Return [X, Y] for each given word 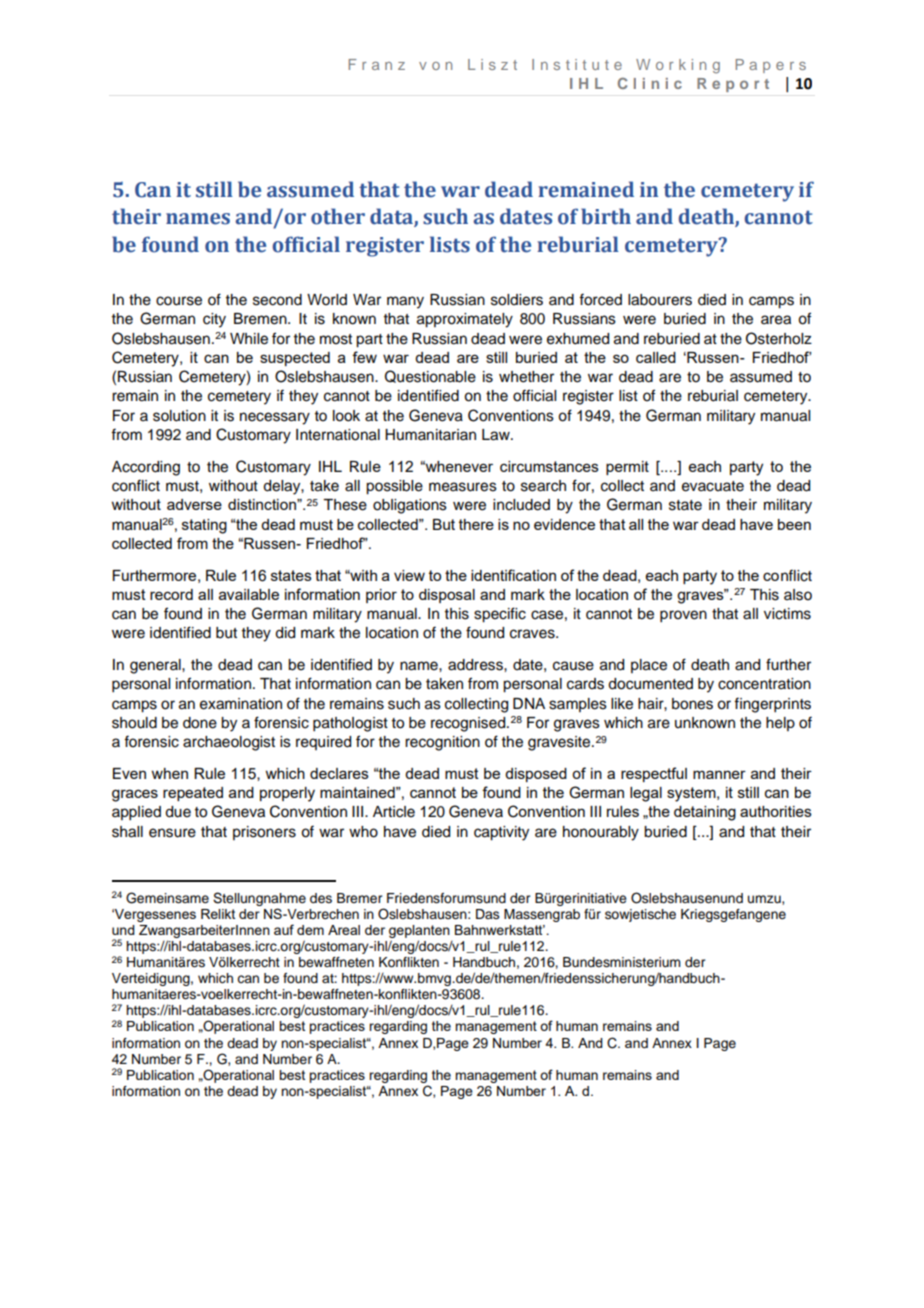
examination [241, 704]
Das [488, 914]
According [146, 468]
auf [284, 929]
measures [463, 487]
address [476, 665]
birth [606, 216]
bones [692, 704]
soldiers [517, 300]
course [179, 301]
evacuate [713, 486]
